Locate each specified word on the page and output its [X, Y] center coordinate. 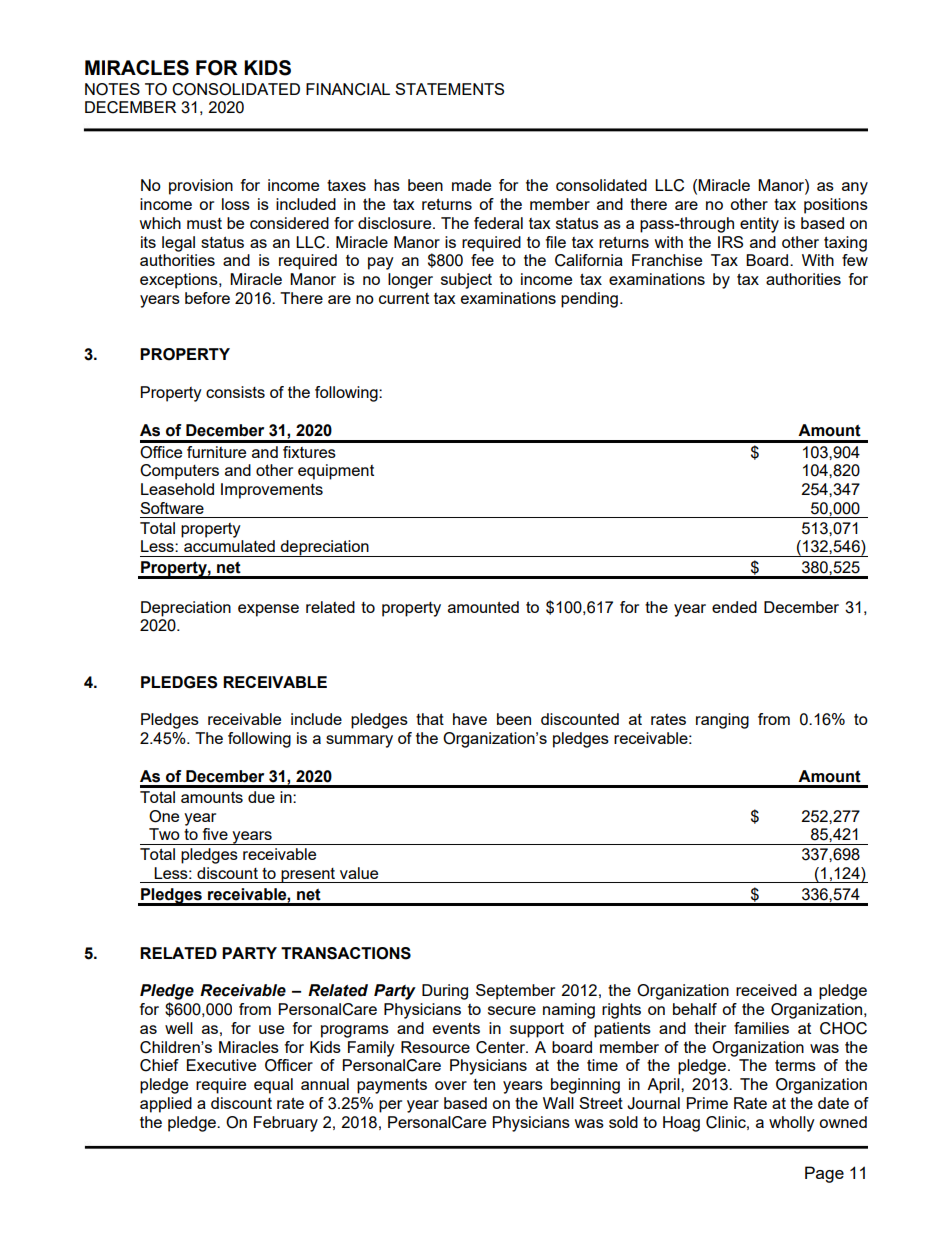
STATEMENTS [449, 89]
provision [201, 187]
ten [484, 1084]
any [855, 188]
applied [166, 1105]
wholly [792, 1124]
